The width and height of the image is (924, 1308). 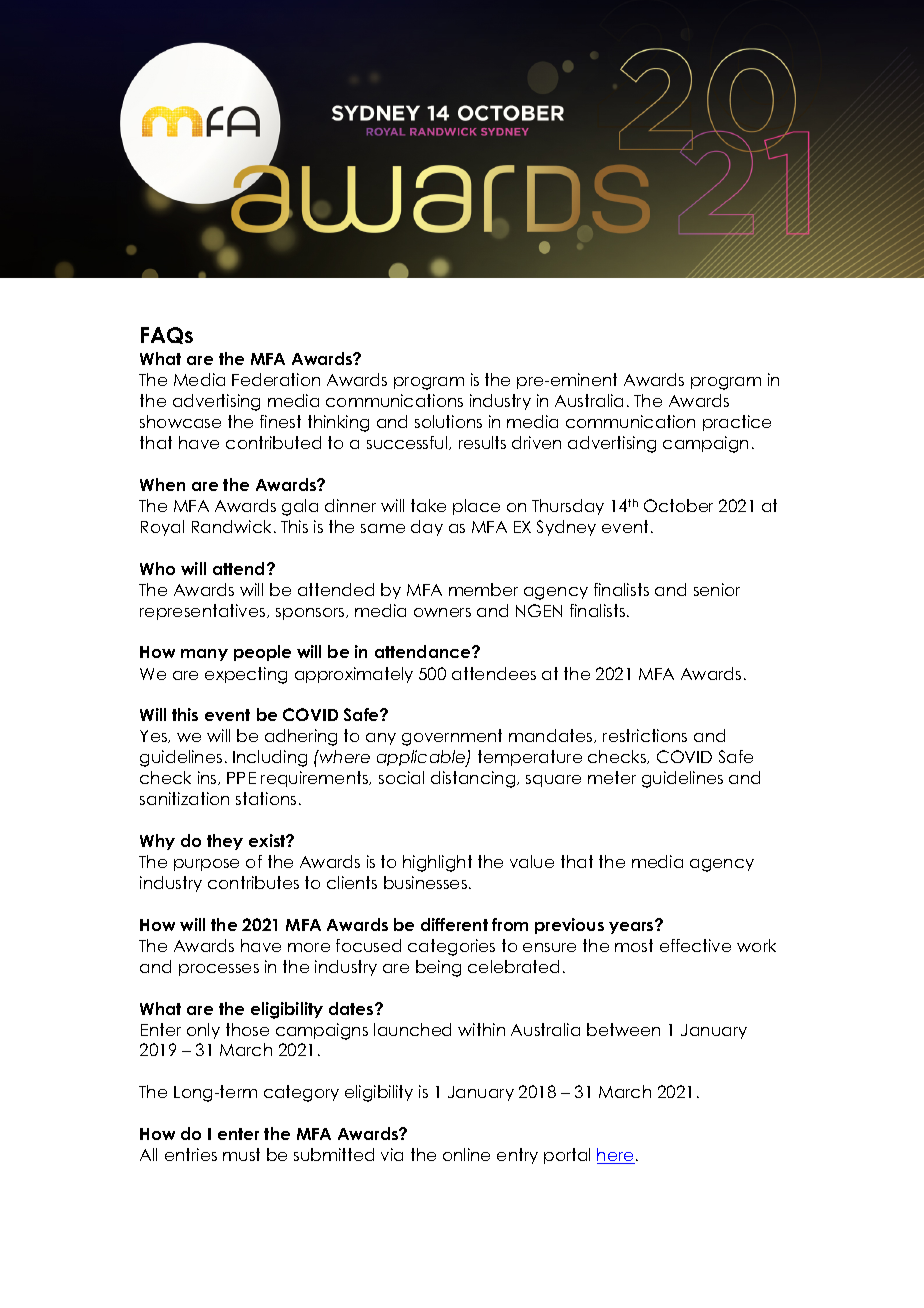 What do you see at coordinates (632, 927) in the image?
I see `years` at bounding box center [632, 927].
